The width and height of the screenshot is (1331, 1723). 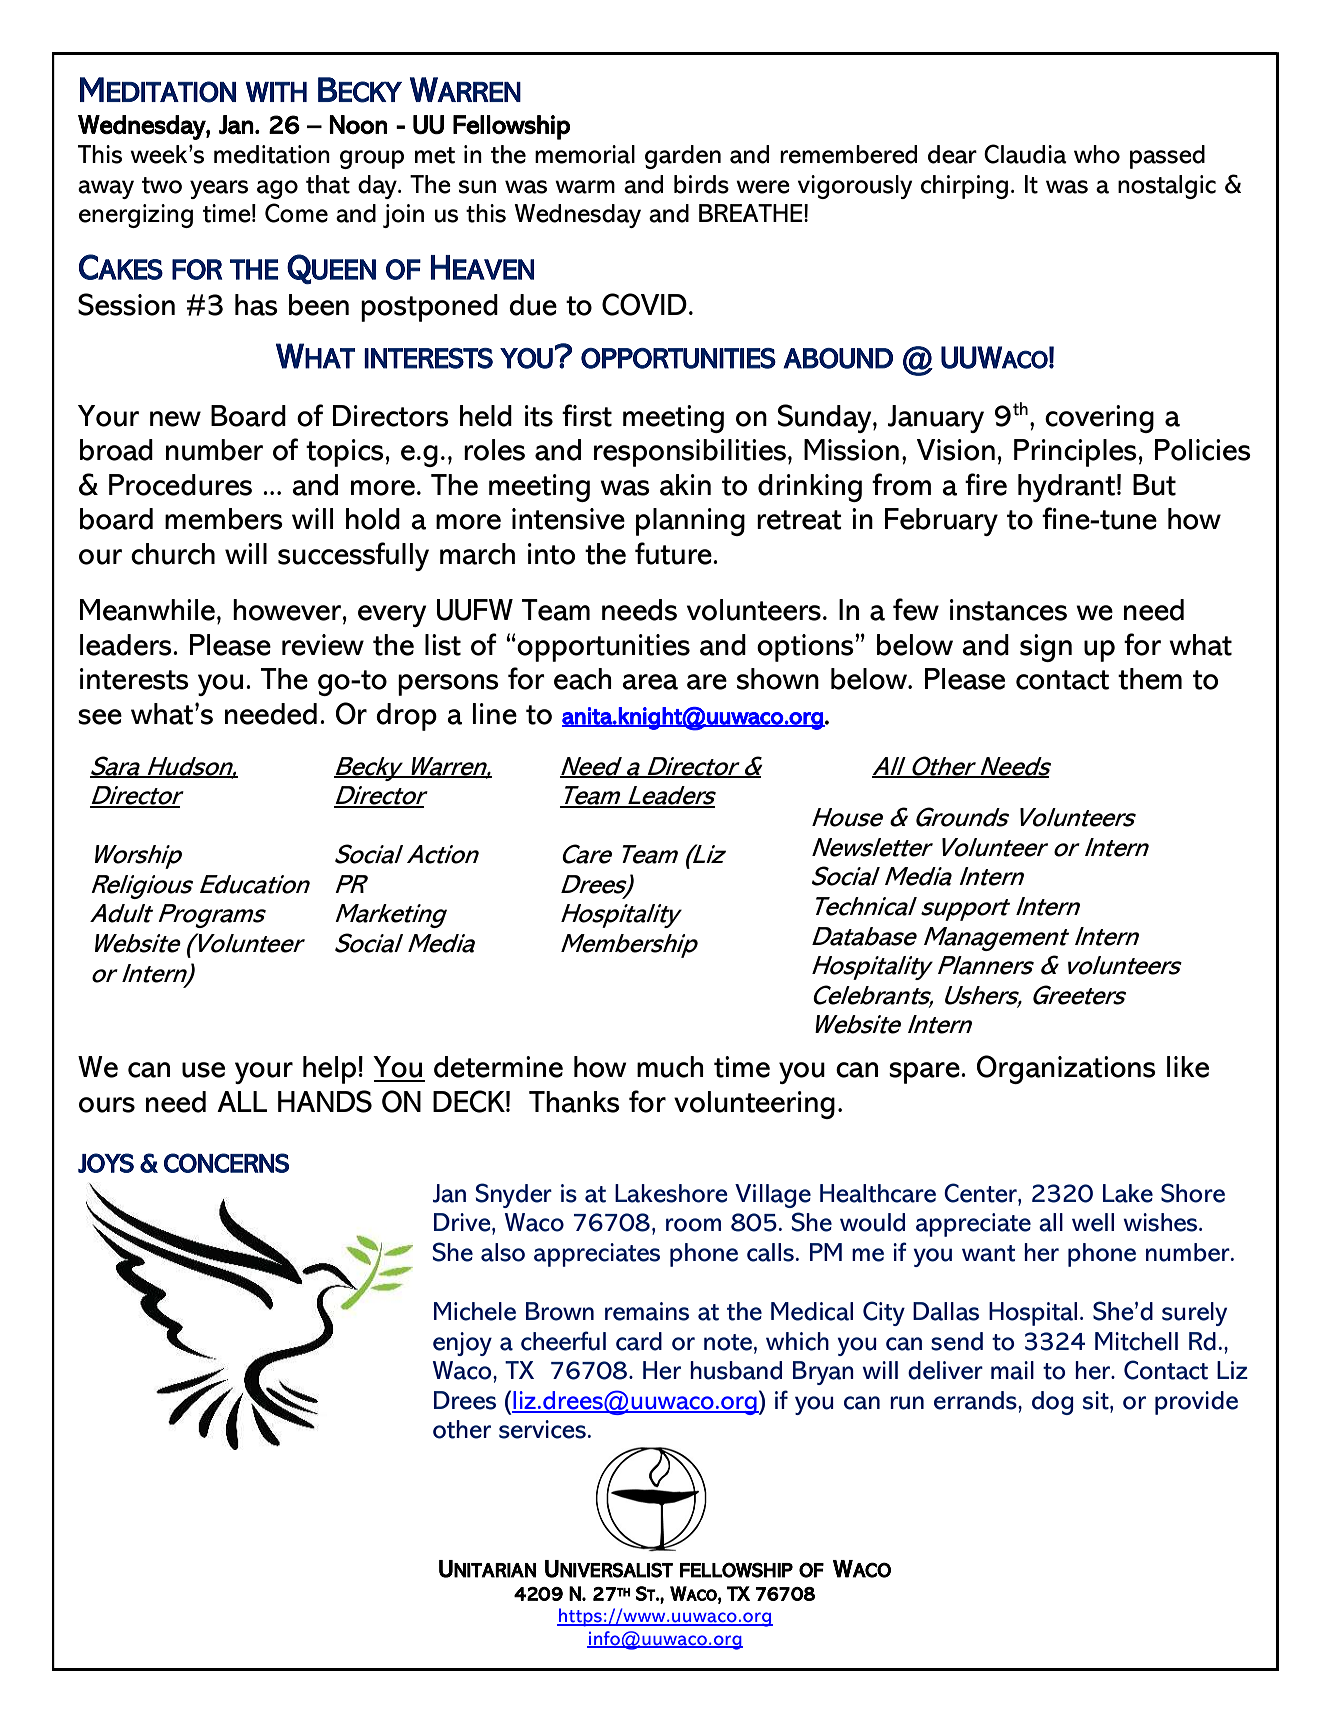 What do you see at coordinates (1053, 1403) in the screenshot?
I see `dog` at bounding box center [1053, 1403].
